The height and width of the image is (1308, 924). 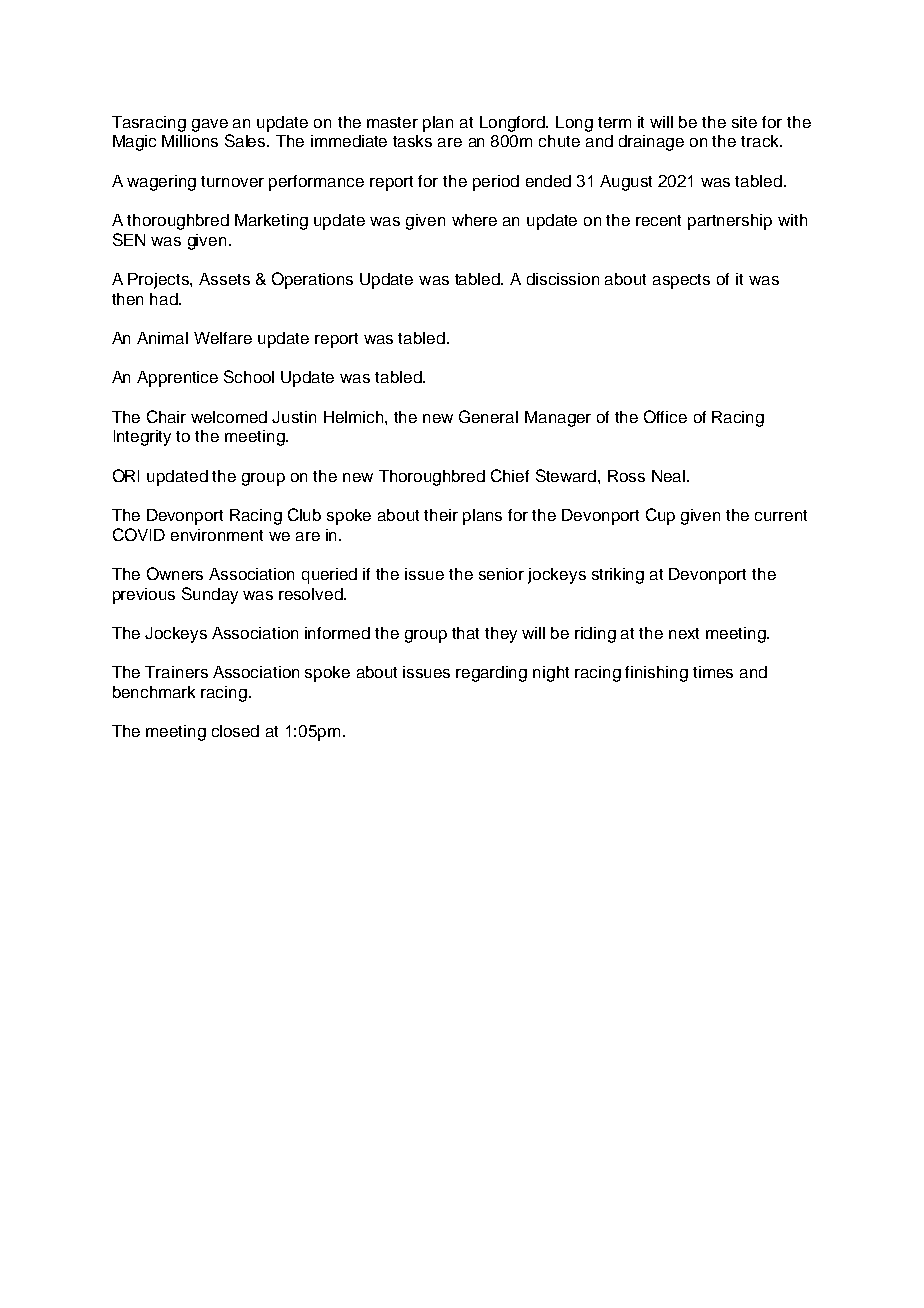 What do you see at coordinates (412, 141) in the image?
I see `tasks` at bounding box center [412, 141].
